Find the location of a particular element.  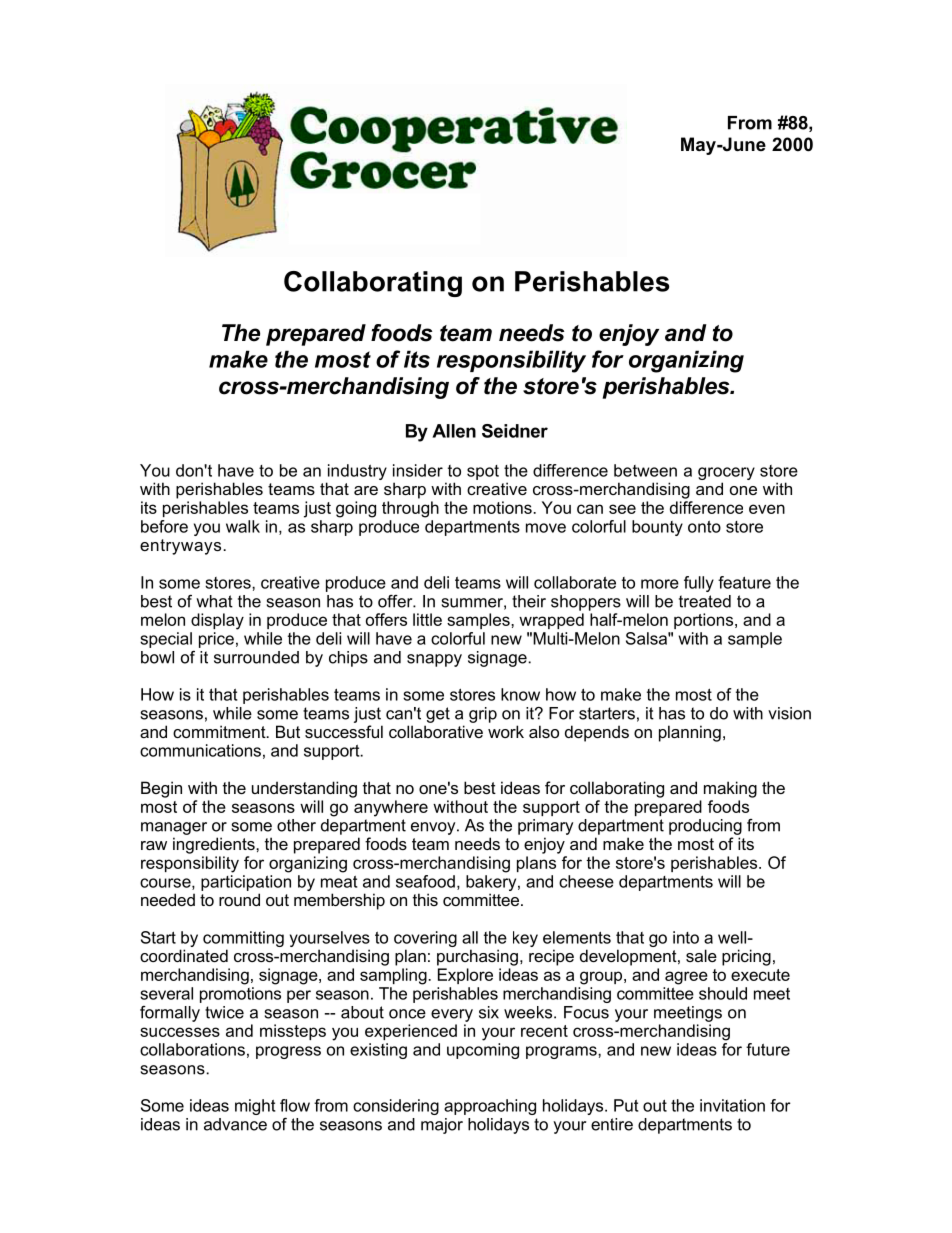

work is located at coordinates (506, 731).
